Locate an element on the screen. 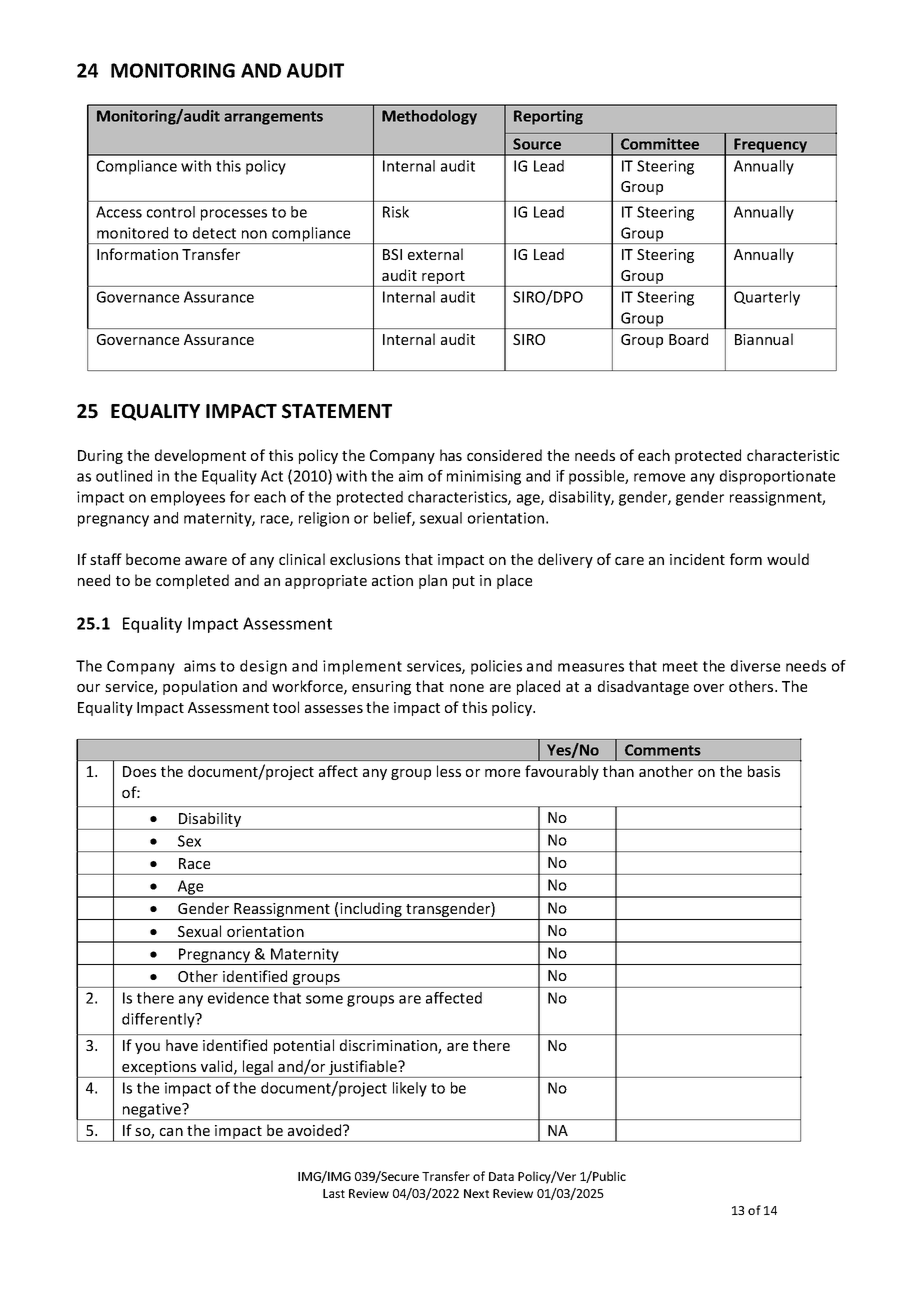  Board is located at coordinates (688, 339).
